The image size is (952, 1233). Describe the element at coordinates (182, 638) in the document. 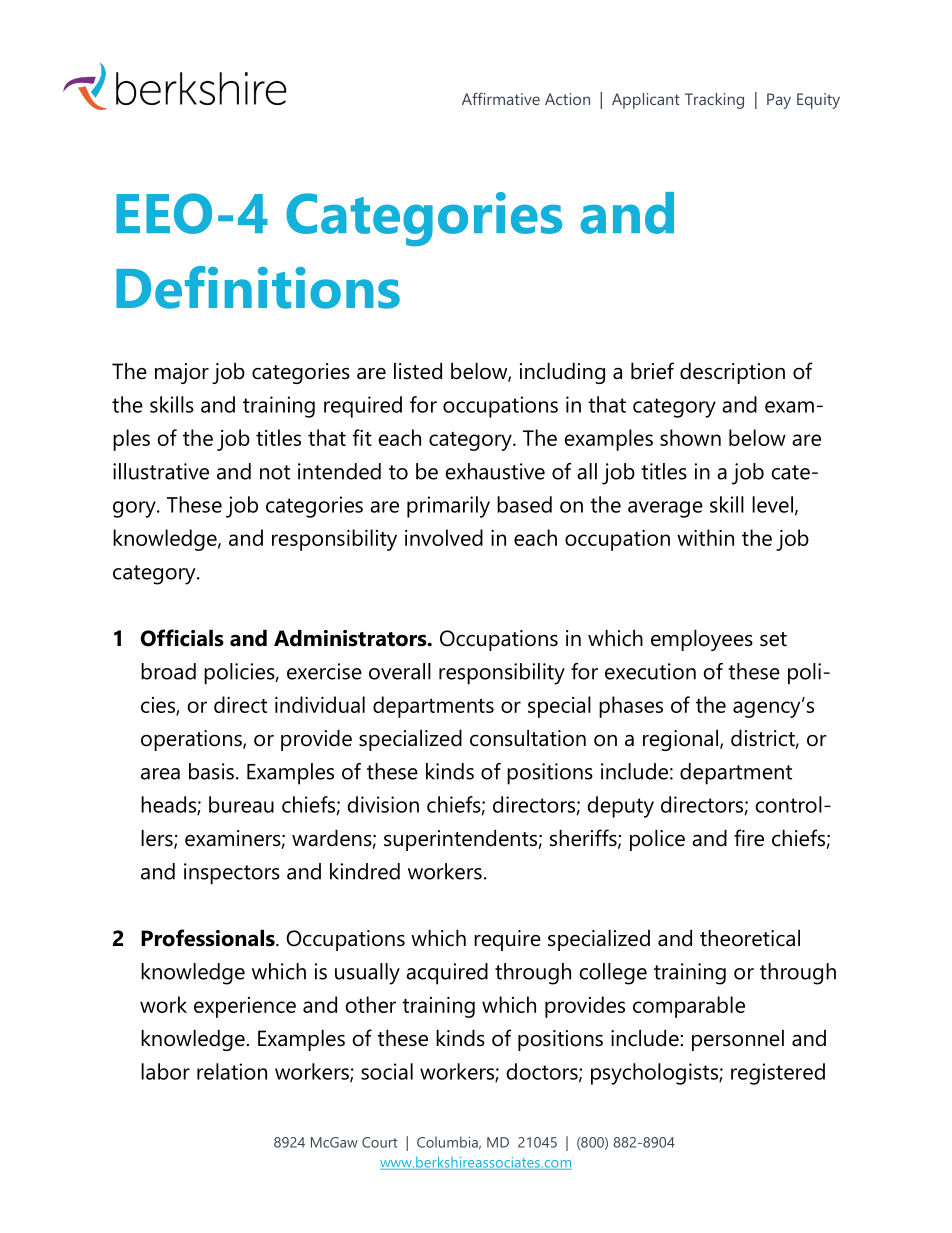

I see `Officials` at that location.
